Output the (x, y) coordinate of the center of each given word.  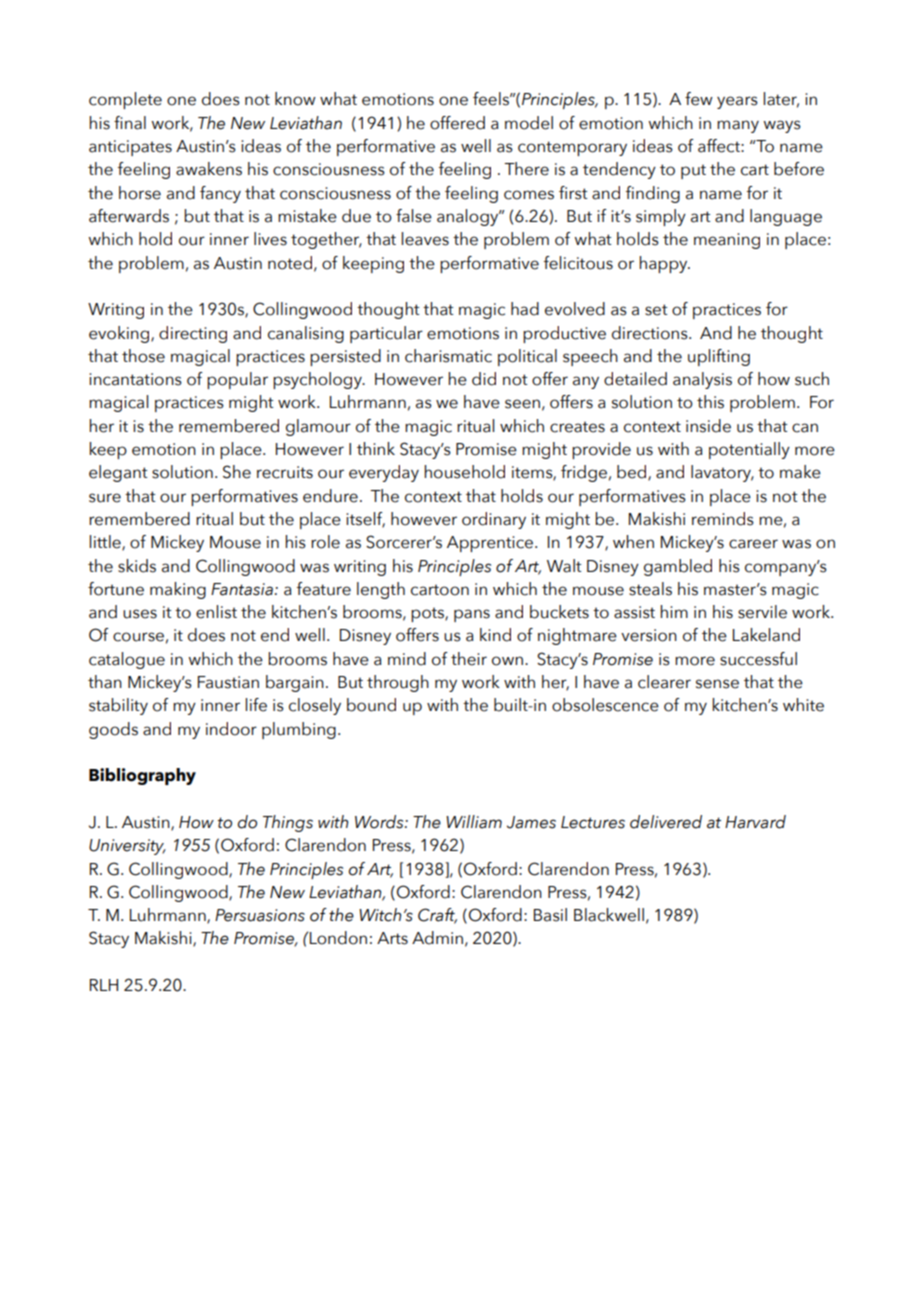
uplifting (719, 357)
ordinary (494, 520)
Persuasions (260, 915)
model (529, 123)
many (738, 126)
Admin (437, 938)
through (398, 683)
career (753, 544)
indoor (231, 729)
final (130, 123)
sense (717, 684)
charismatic (448, 356)
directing (193, 334)
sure (105, 498)
